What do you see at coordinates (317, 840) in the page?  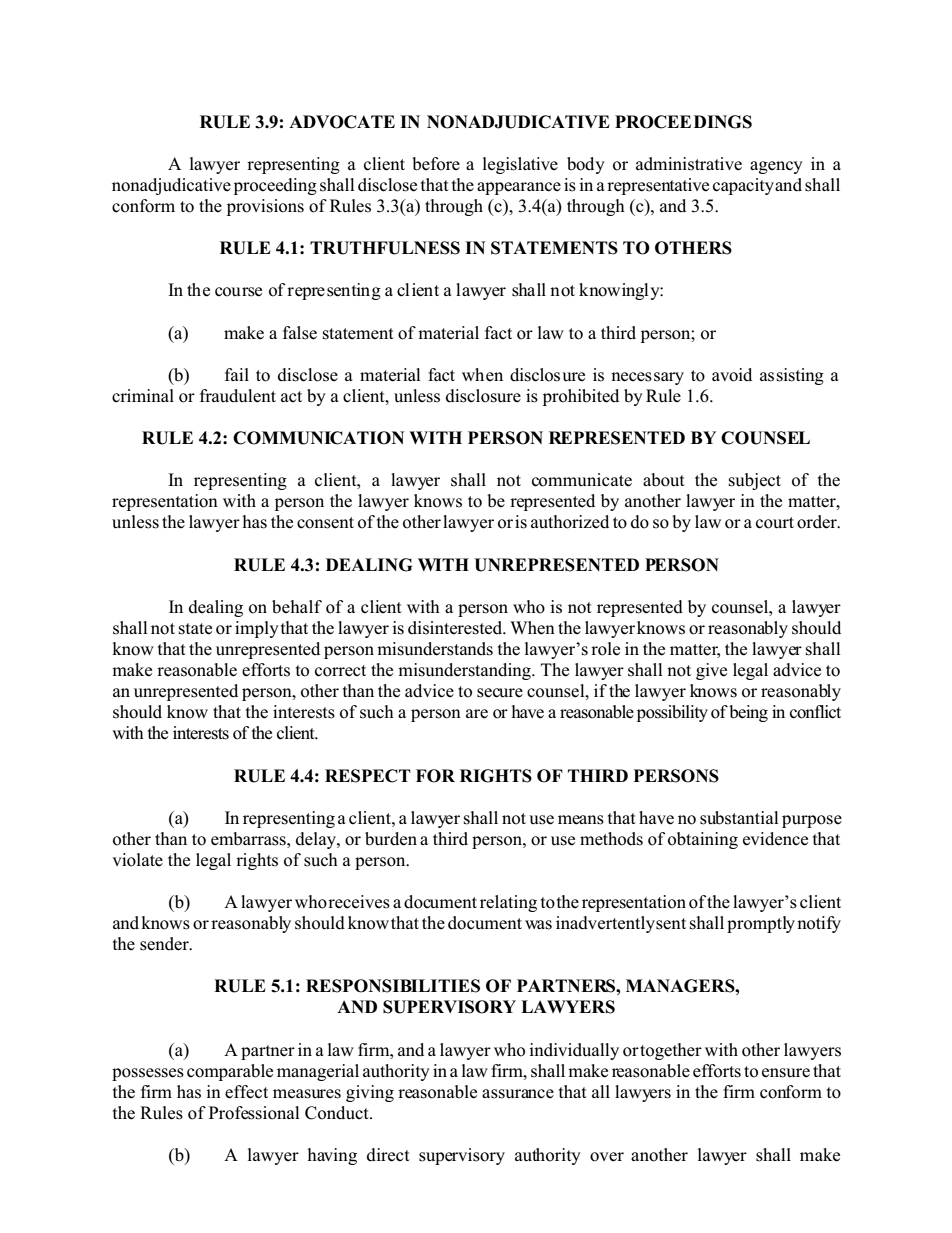 I see `delay` at bounding box center [317, 840].
